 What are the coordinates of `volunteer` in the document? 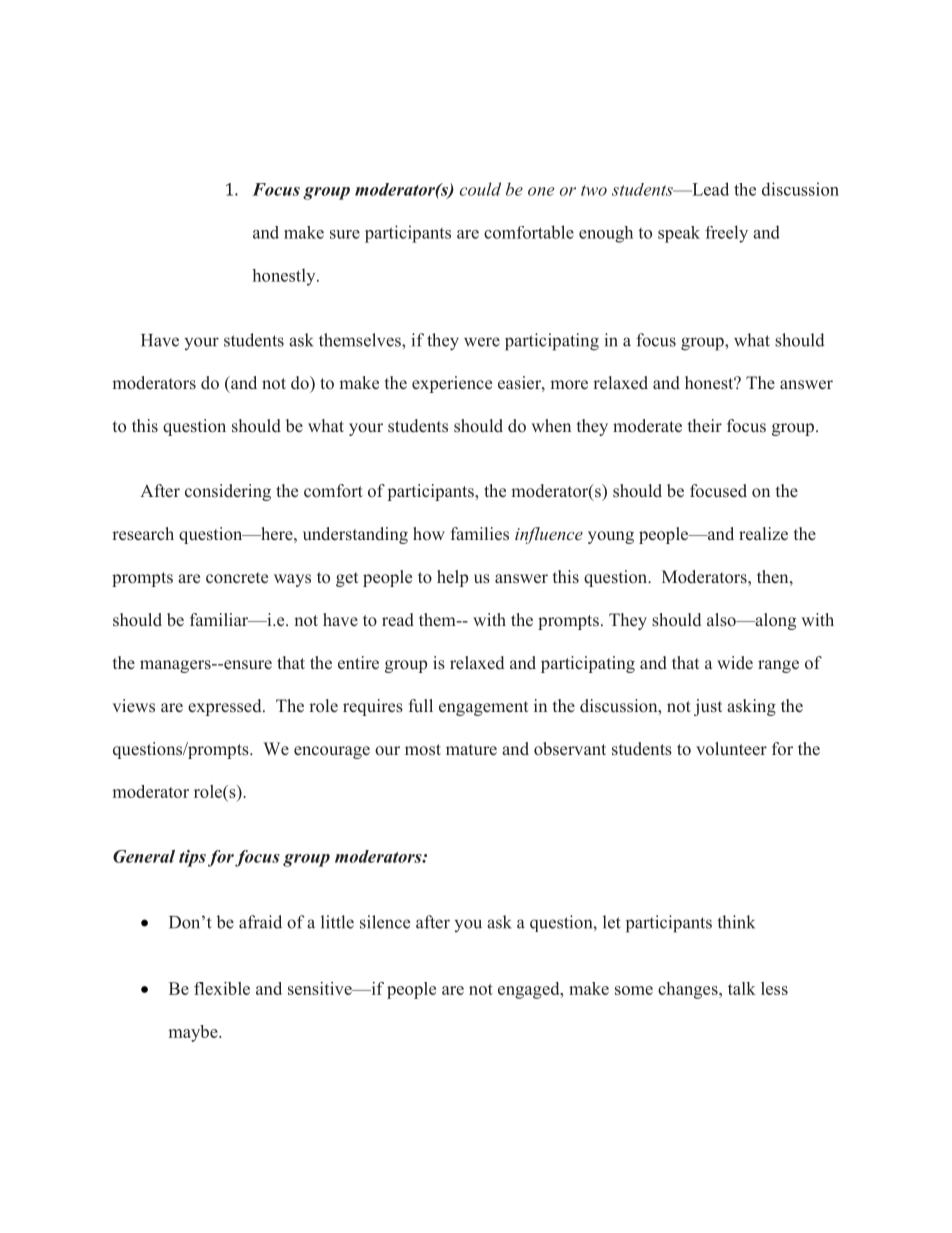 It's located at (731, 749).
